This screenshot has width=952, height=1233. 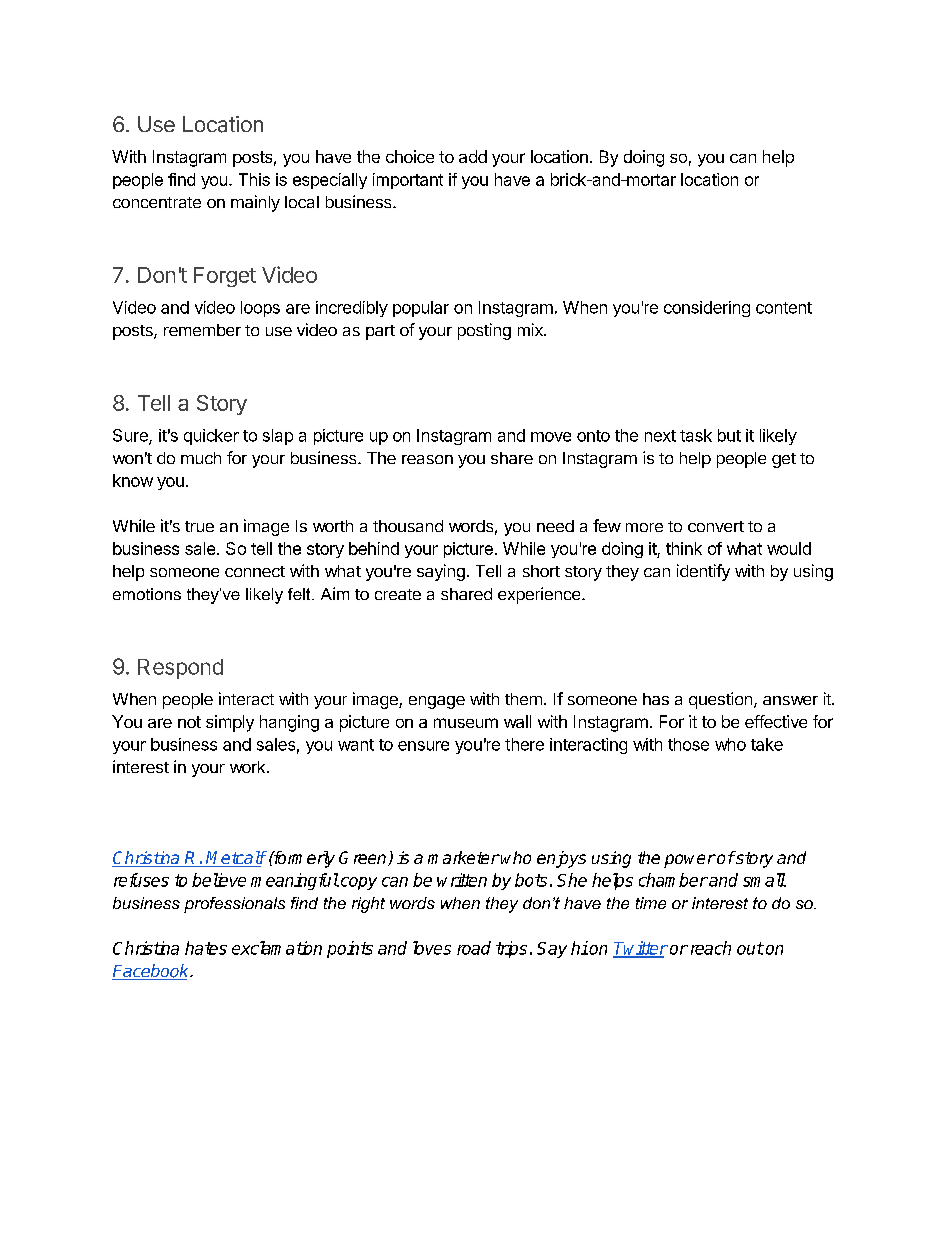 I want to click on engage, so click(x=437, y=702).
